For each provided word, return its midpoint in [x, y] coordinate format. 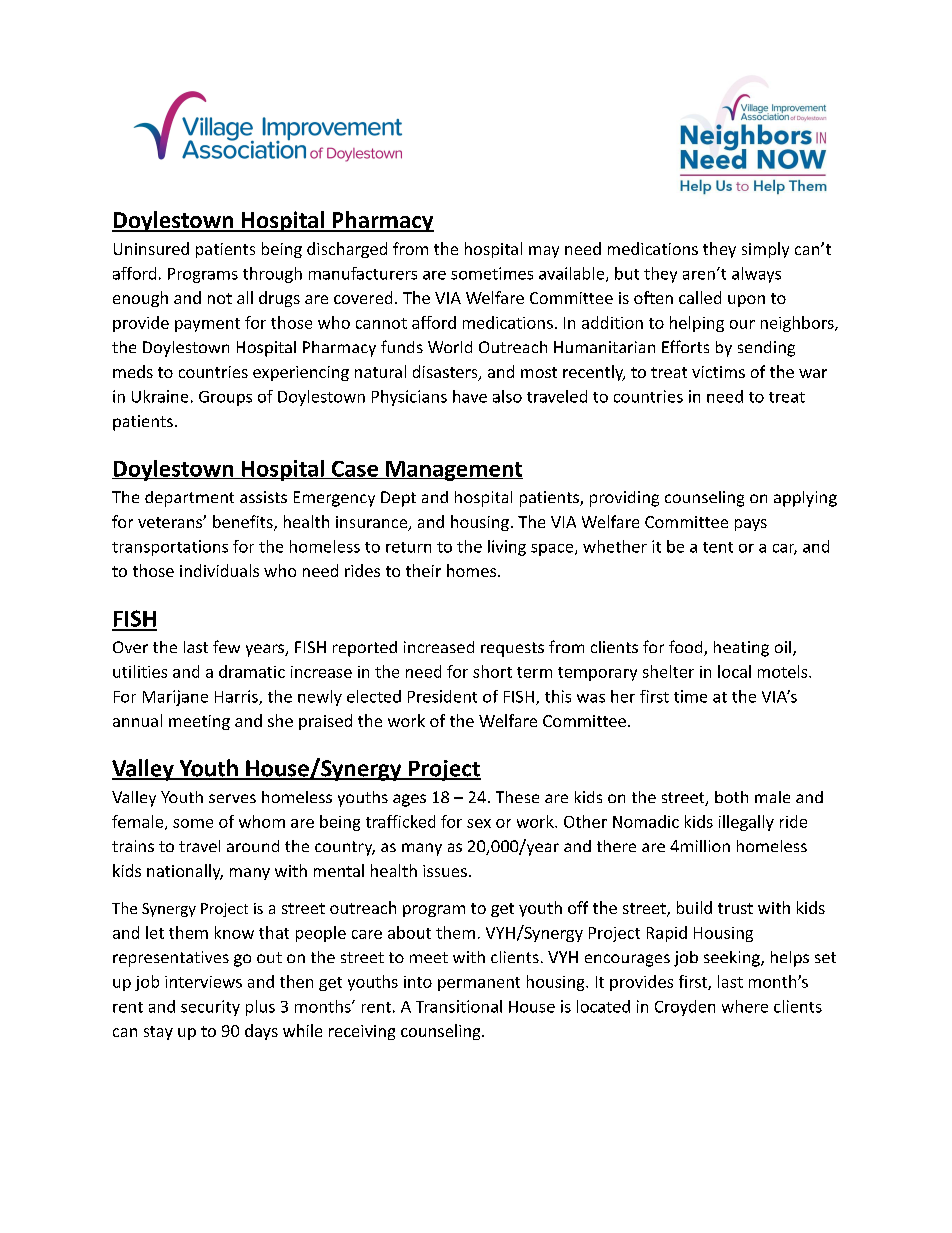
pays [751, 525]
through [272, 275]
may [544, 252]
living [507, 548]
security [210, 1008]
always [756, 275]
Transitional [459, 1006]
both [731, 797]
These [517, 797]
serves [232, 798]
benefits [244, 522]
